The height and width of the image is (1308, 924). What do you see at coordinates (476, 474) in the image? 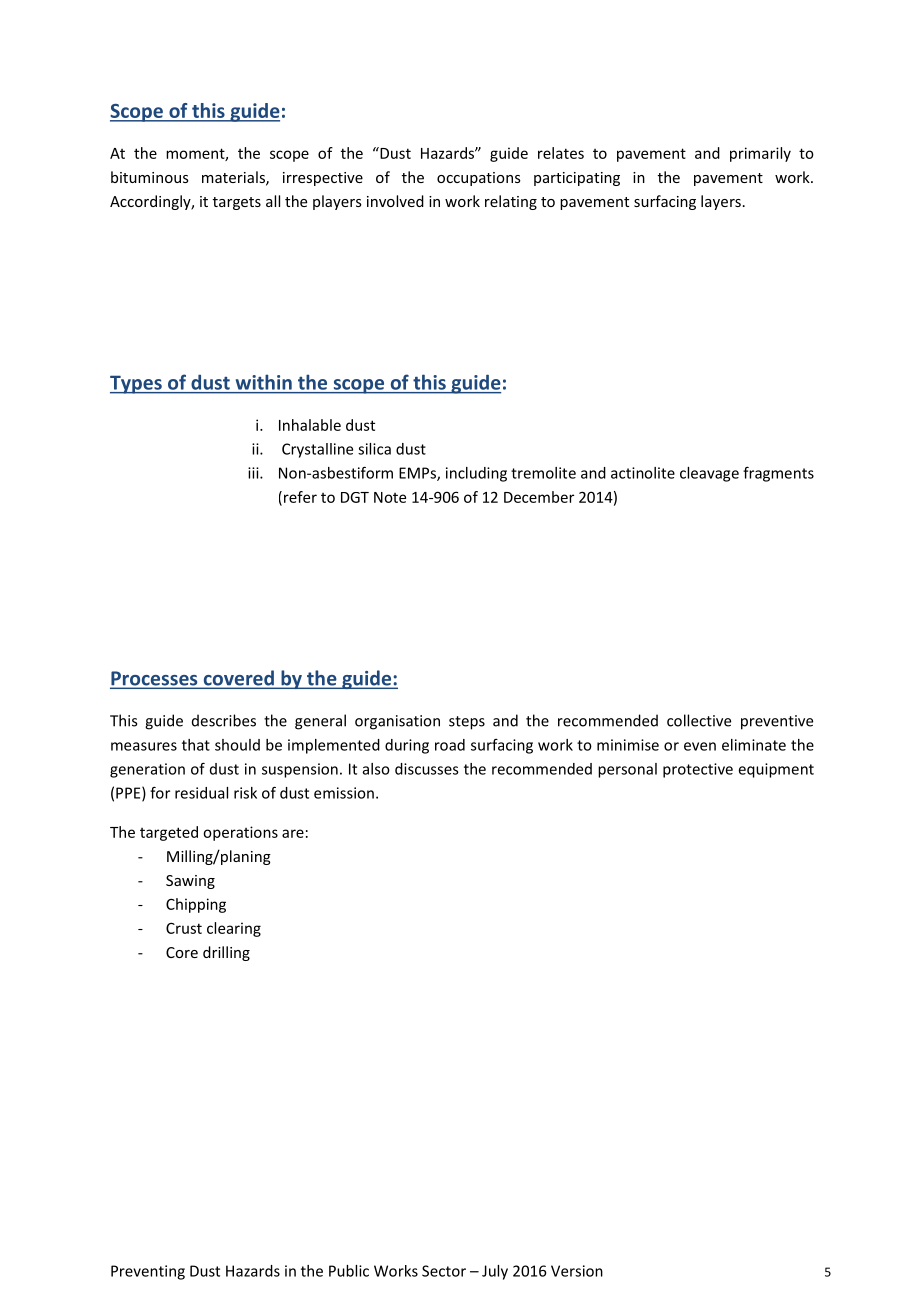
I see `including` at bounding box center [476, 474].
